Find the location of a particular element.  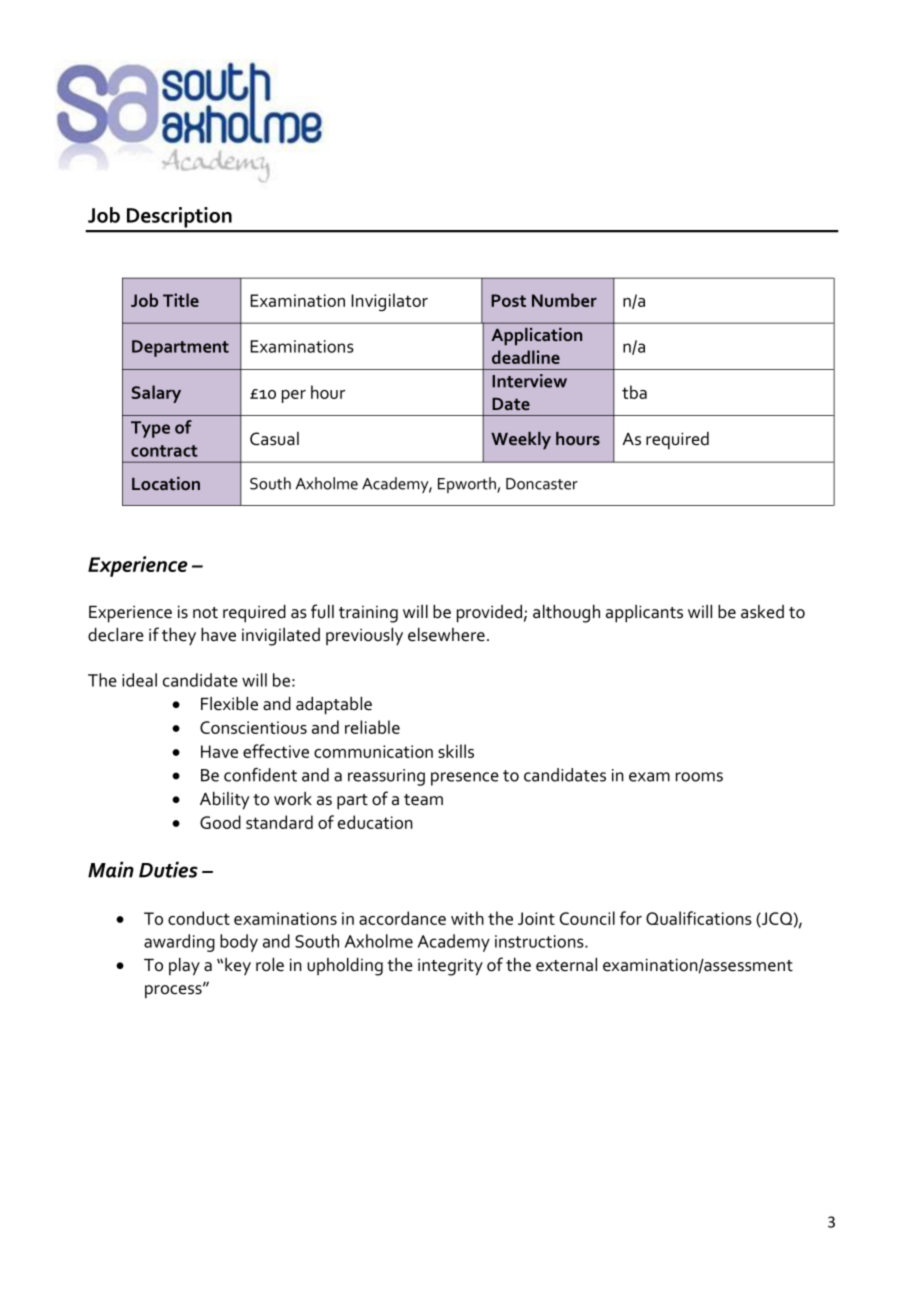

Title is located at coordinates (181, 300).
